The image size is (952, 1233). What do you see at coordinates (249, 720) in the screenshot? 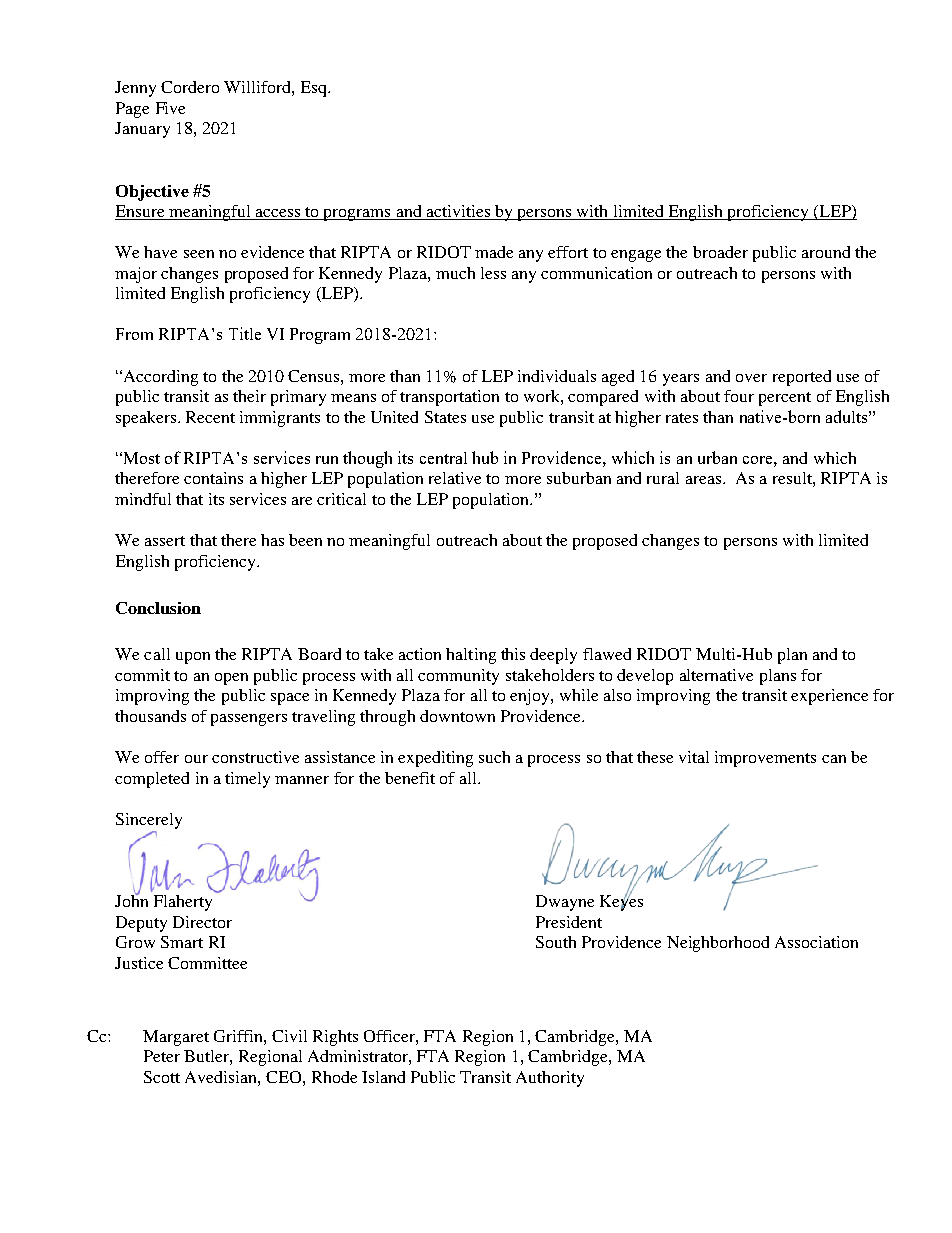
I see `passengers` at bounding box center [249, 720].
